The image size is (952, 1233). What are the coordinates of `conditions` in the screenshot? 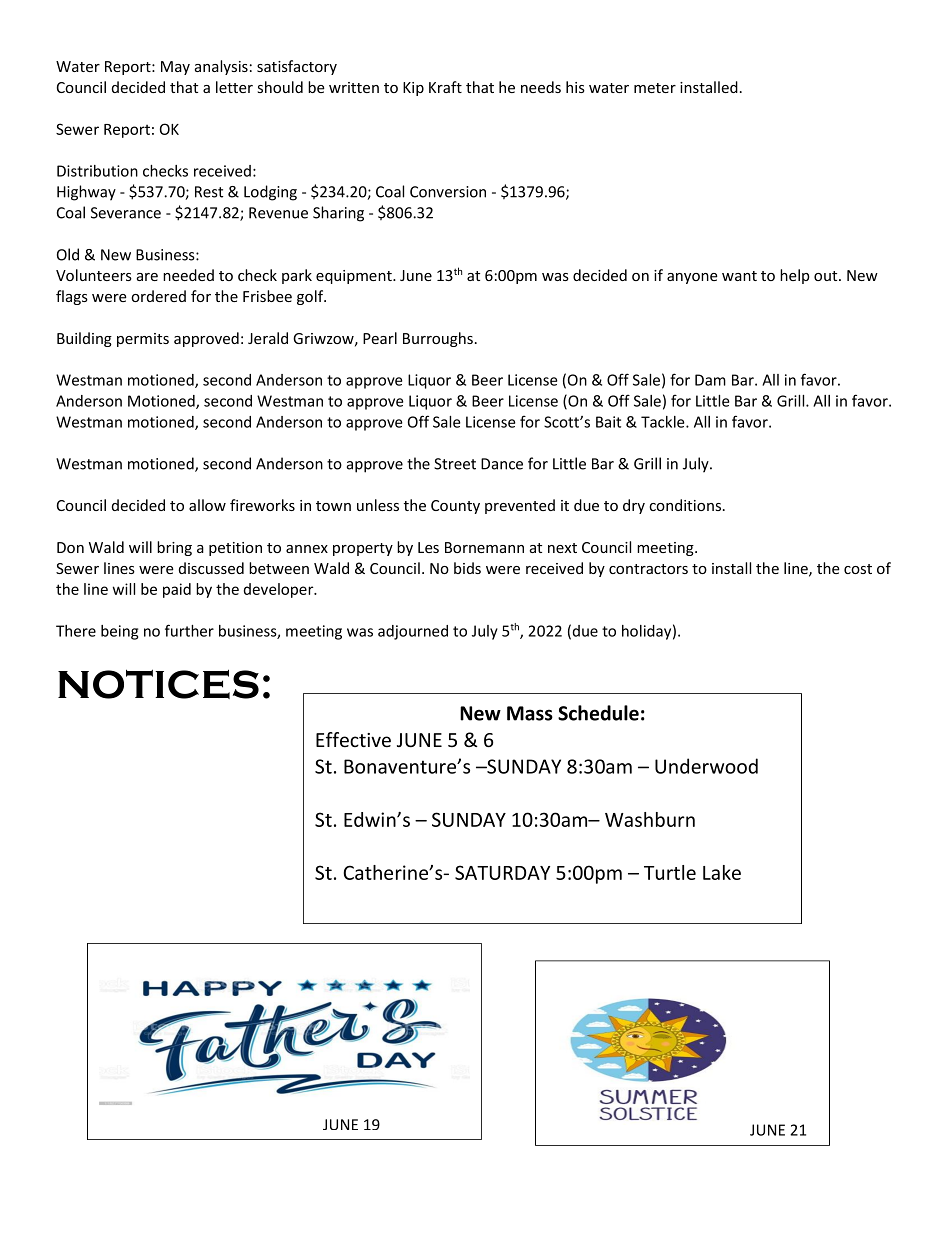 It's located at (686, 505).
